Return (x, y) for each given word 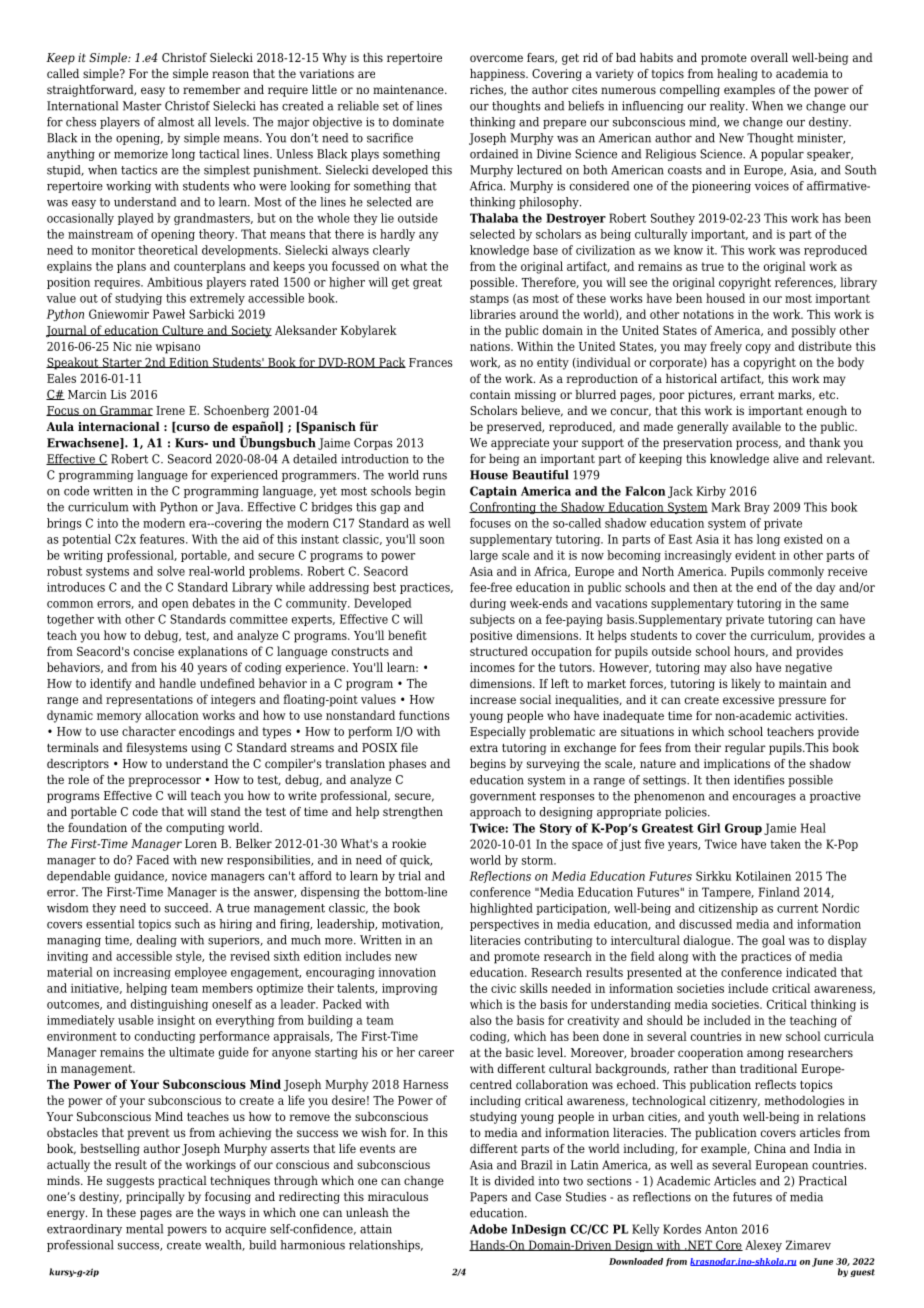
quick (416, 861)
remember (212, 89)
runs (435, 476)
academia (802, 73)
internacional (119, 426)
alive (786, 458)
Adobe (488, 1229)
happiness (498, 75)
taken (785, 844)
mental (144, 1229)
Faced (152, 860)
